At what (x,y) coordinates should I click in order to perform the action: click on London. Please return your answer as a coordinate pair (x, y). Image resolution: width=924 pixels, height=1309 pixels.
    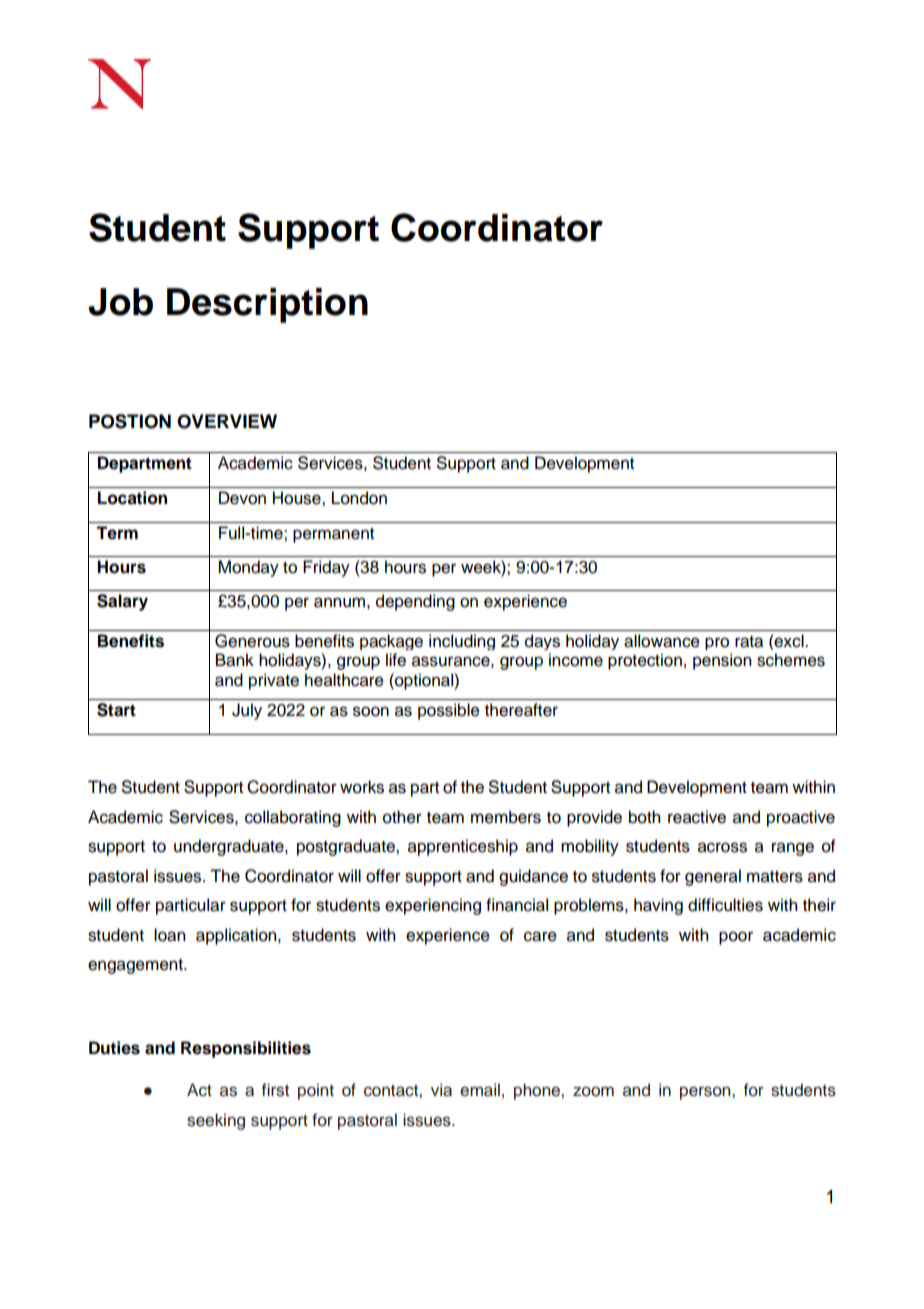
    Looking at the image, I should click on (359, 498).
